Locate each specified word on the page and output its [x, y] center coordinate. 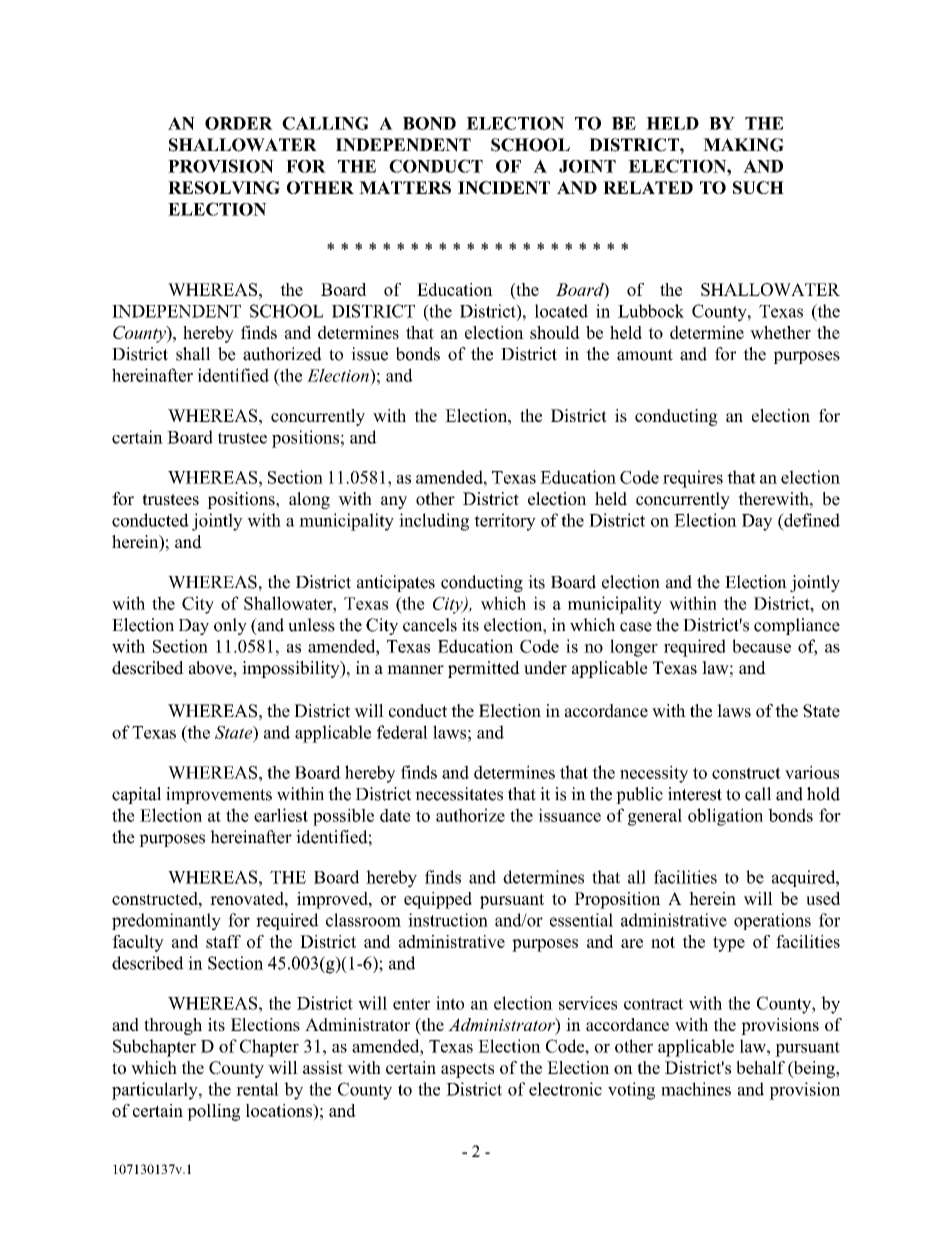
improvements [219, 795]
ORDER [239, 123]
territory [505, 522]
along [309, 500]
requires [693, 479]
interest [695, 794]
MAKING [743, 145]
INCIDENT [504, 187]
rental [257, 1089]
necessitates [459, 794]
